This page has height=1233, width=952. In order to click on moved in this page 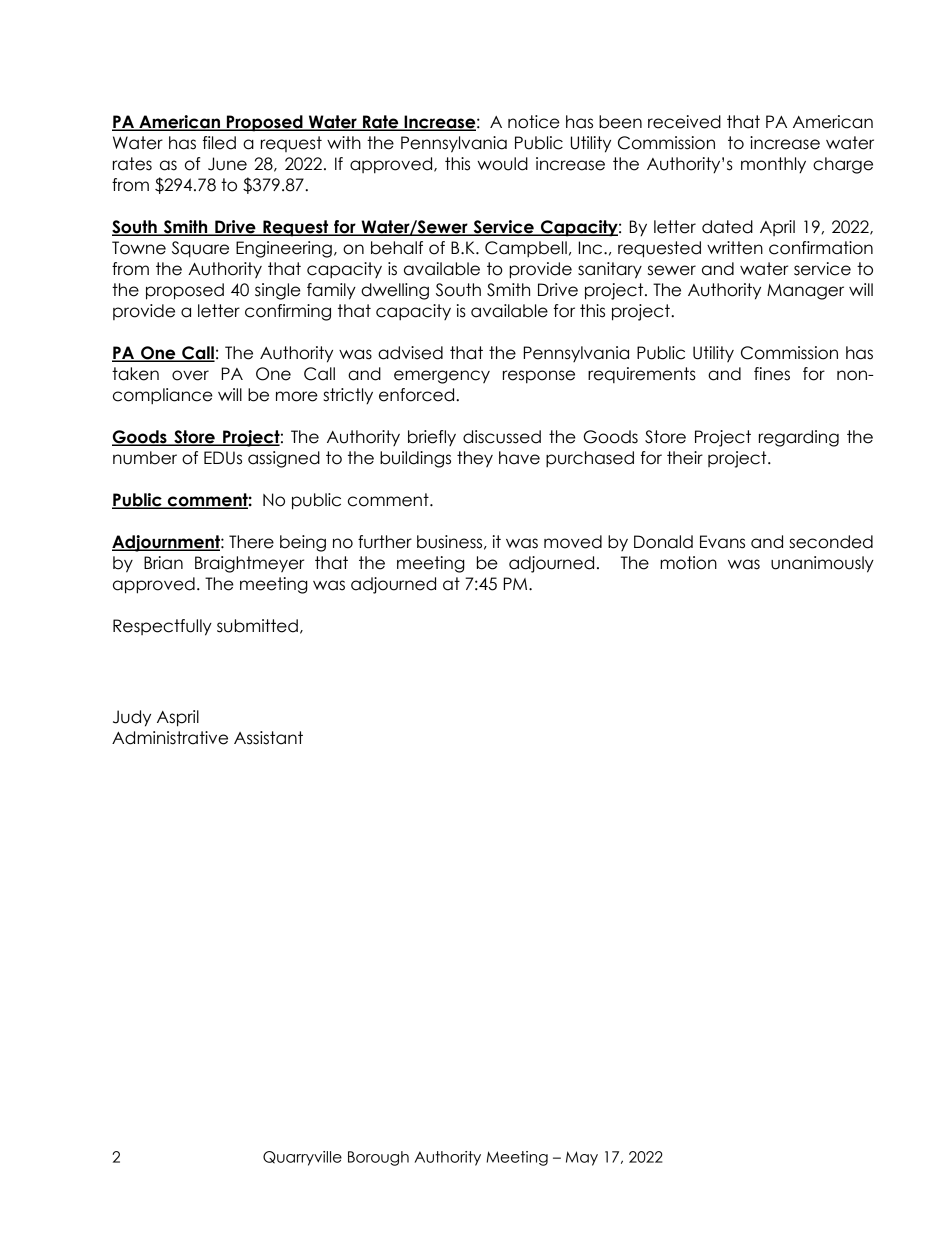, I will do `click(573, 542)`.
